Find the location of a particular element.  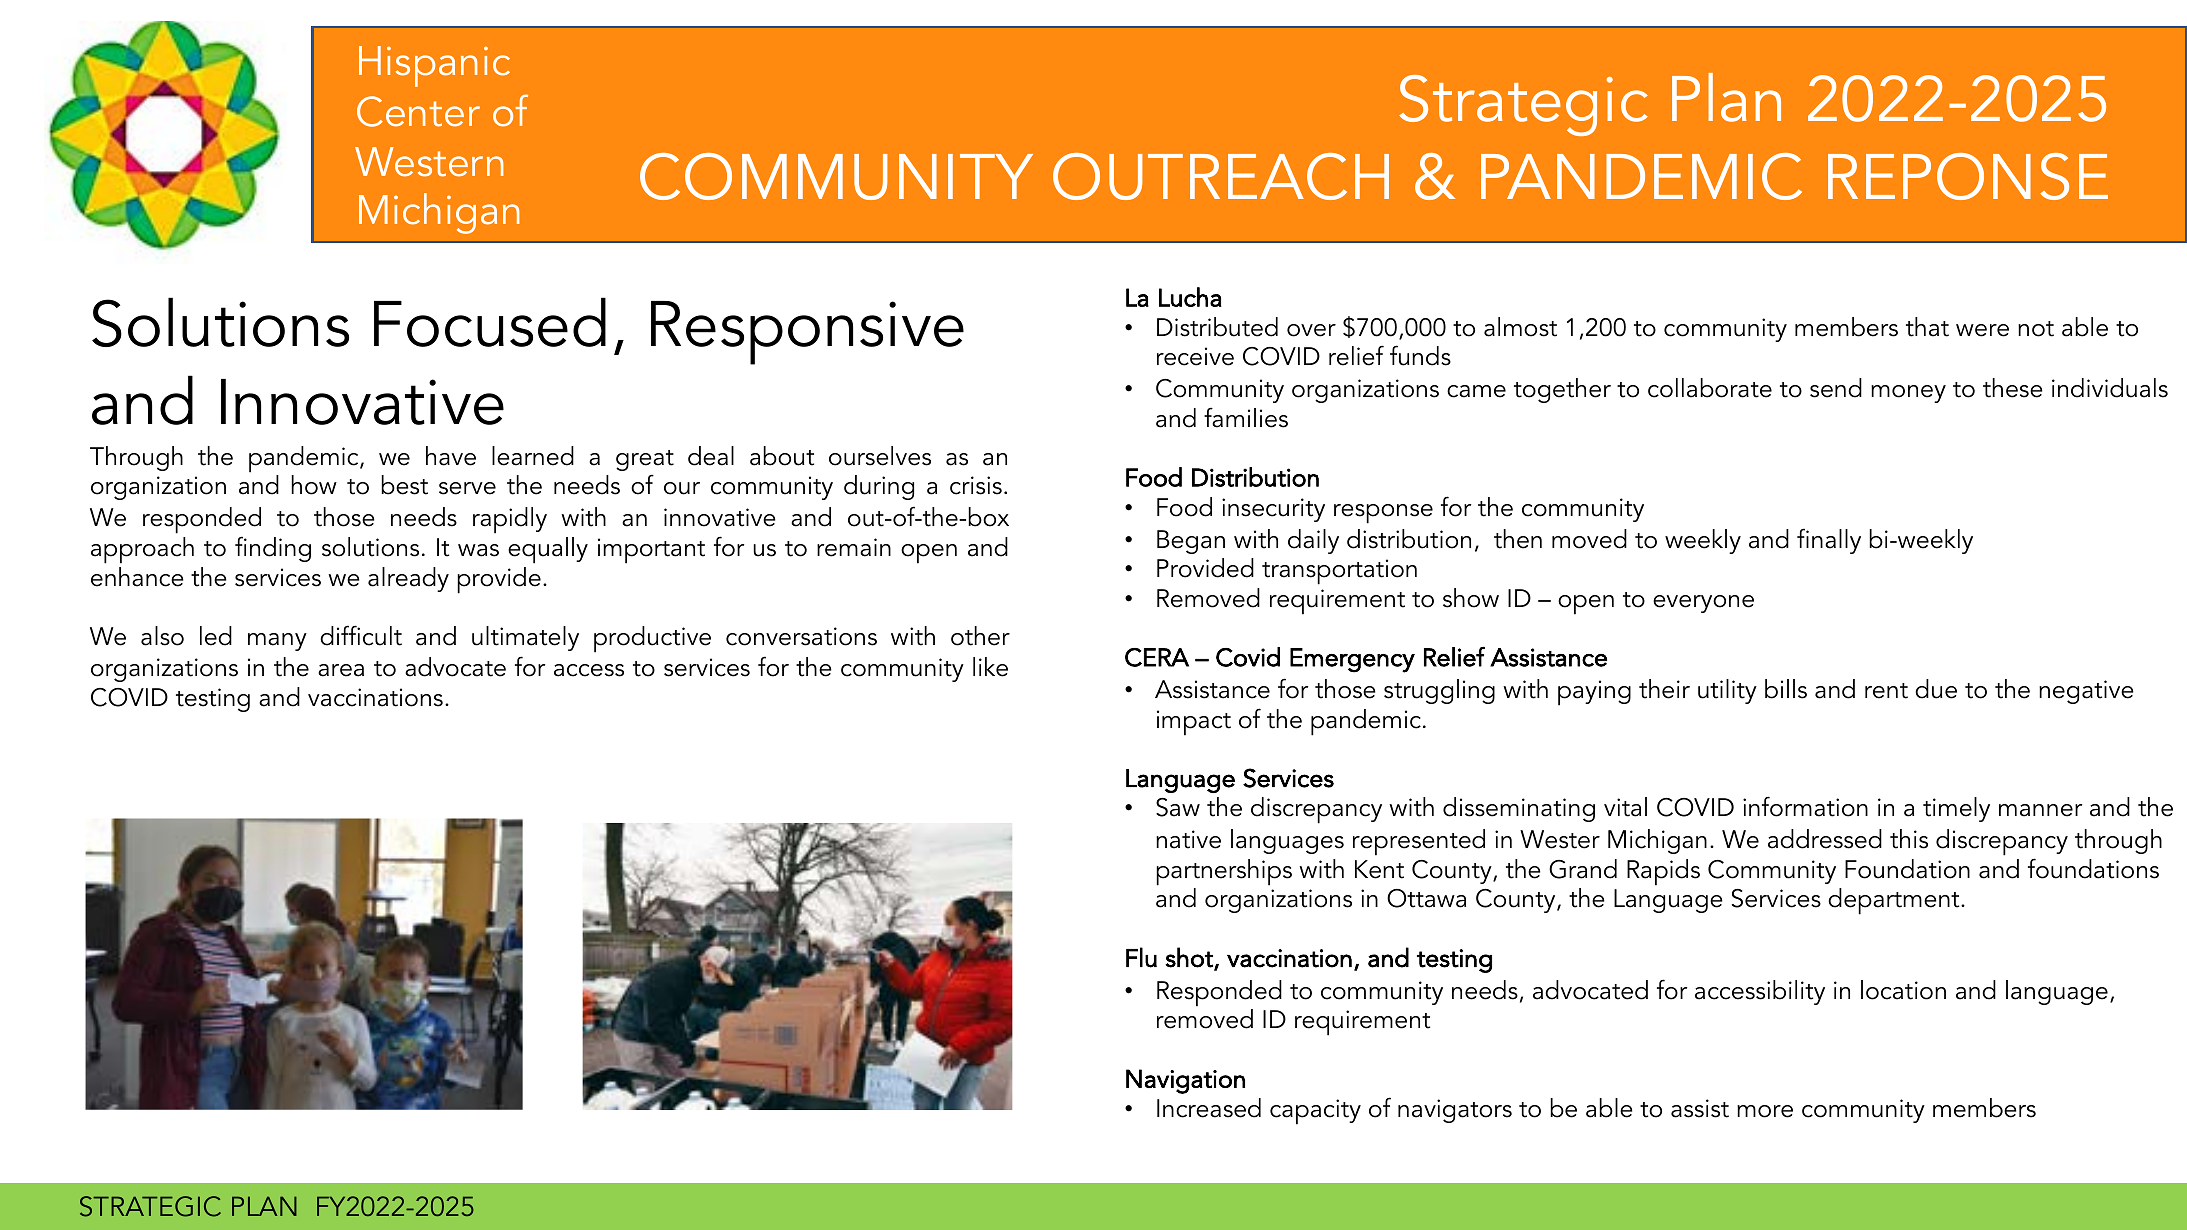

OUTREACH is located at coordinates (1221, 176).
